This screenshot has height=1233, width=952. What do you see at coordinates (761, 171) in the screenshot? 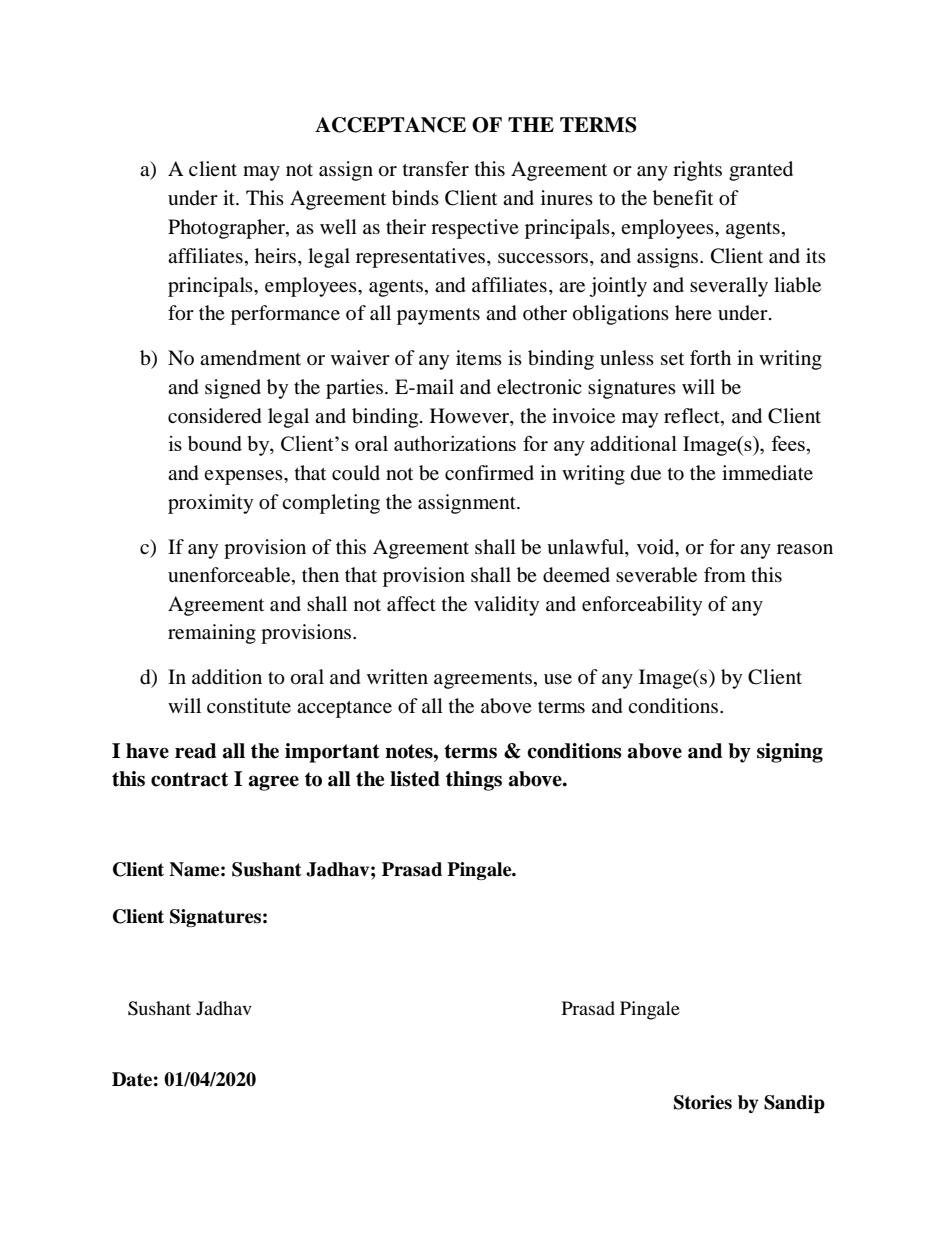
I see `granted` at bounding box center [761, 171].
